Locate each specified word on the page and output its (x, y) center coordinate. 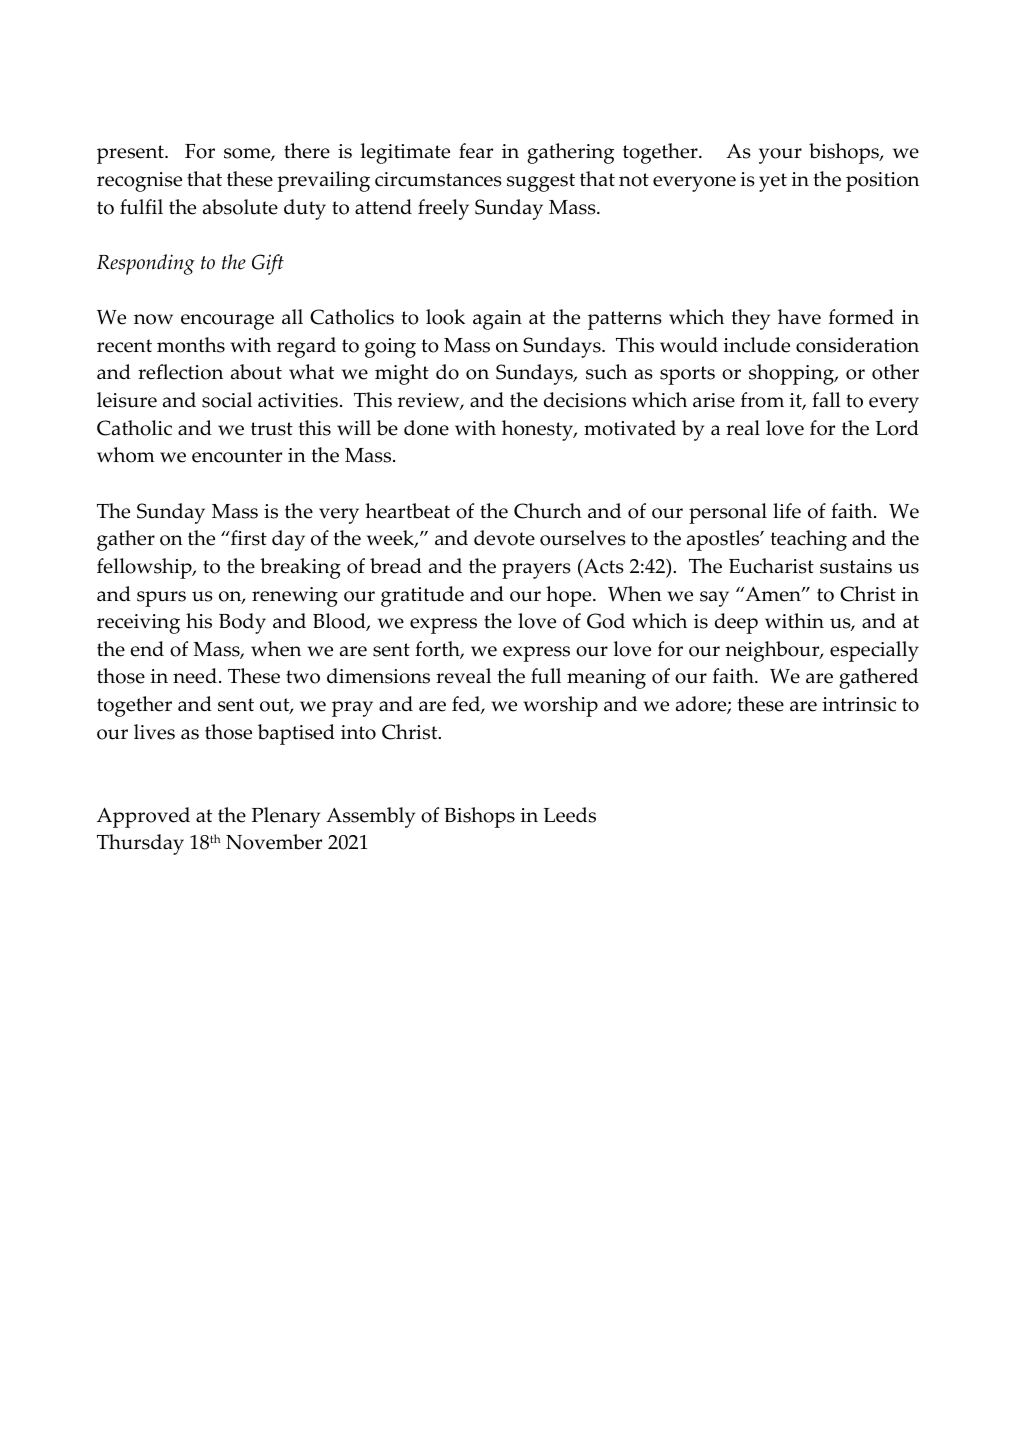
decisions (585, 400)
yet (773, 182)
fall (826, 400)
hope (570, 596)
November (274, 842)
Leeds (569, 815)
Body (242, 623)
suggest (541, 182)
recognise (139, 182)
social (227, 400)
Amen (773, 594)
